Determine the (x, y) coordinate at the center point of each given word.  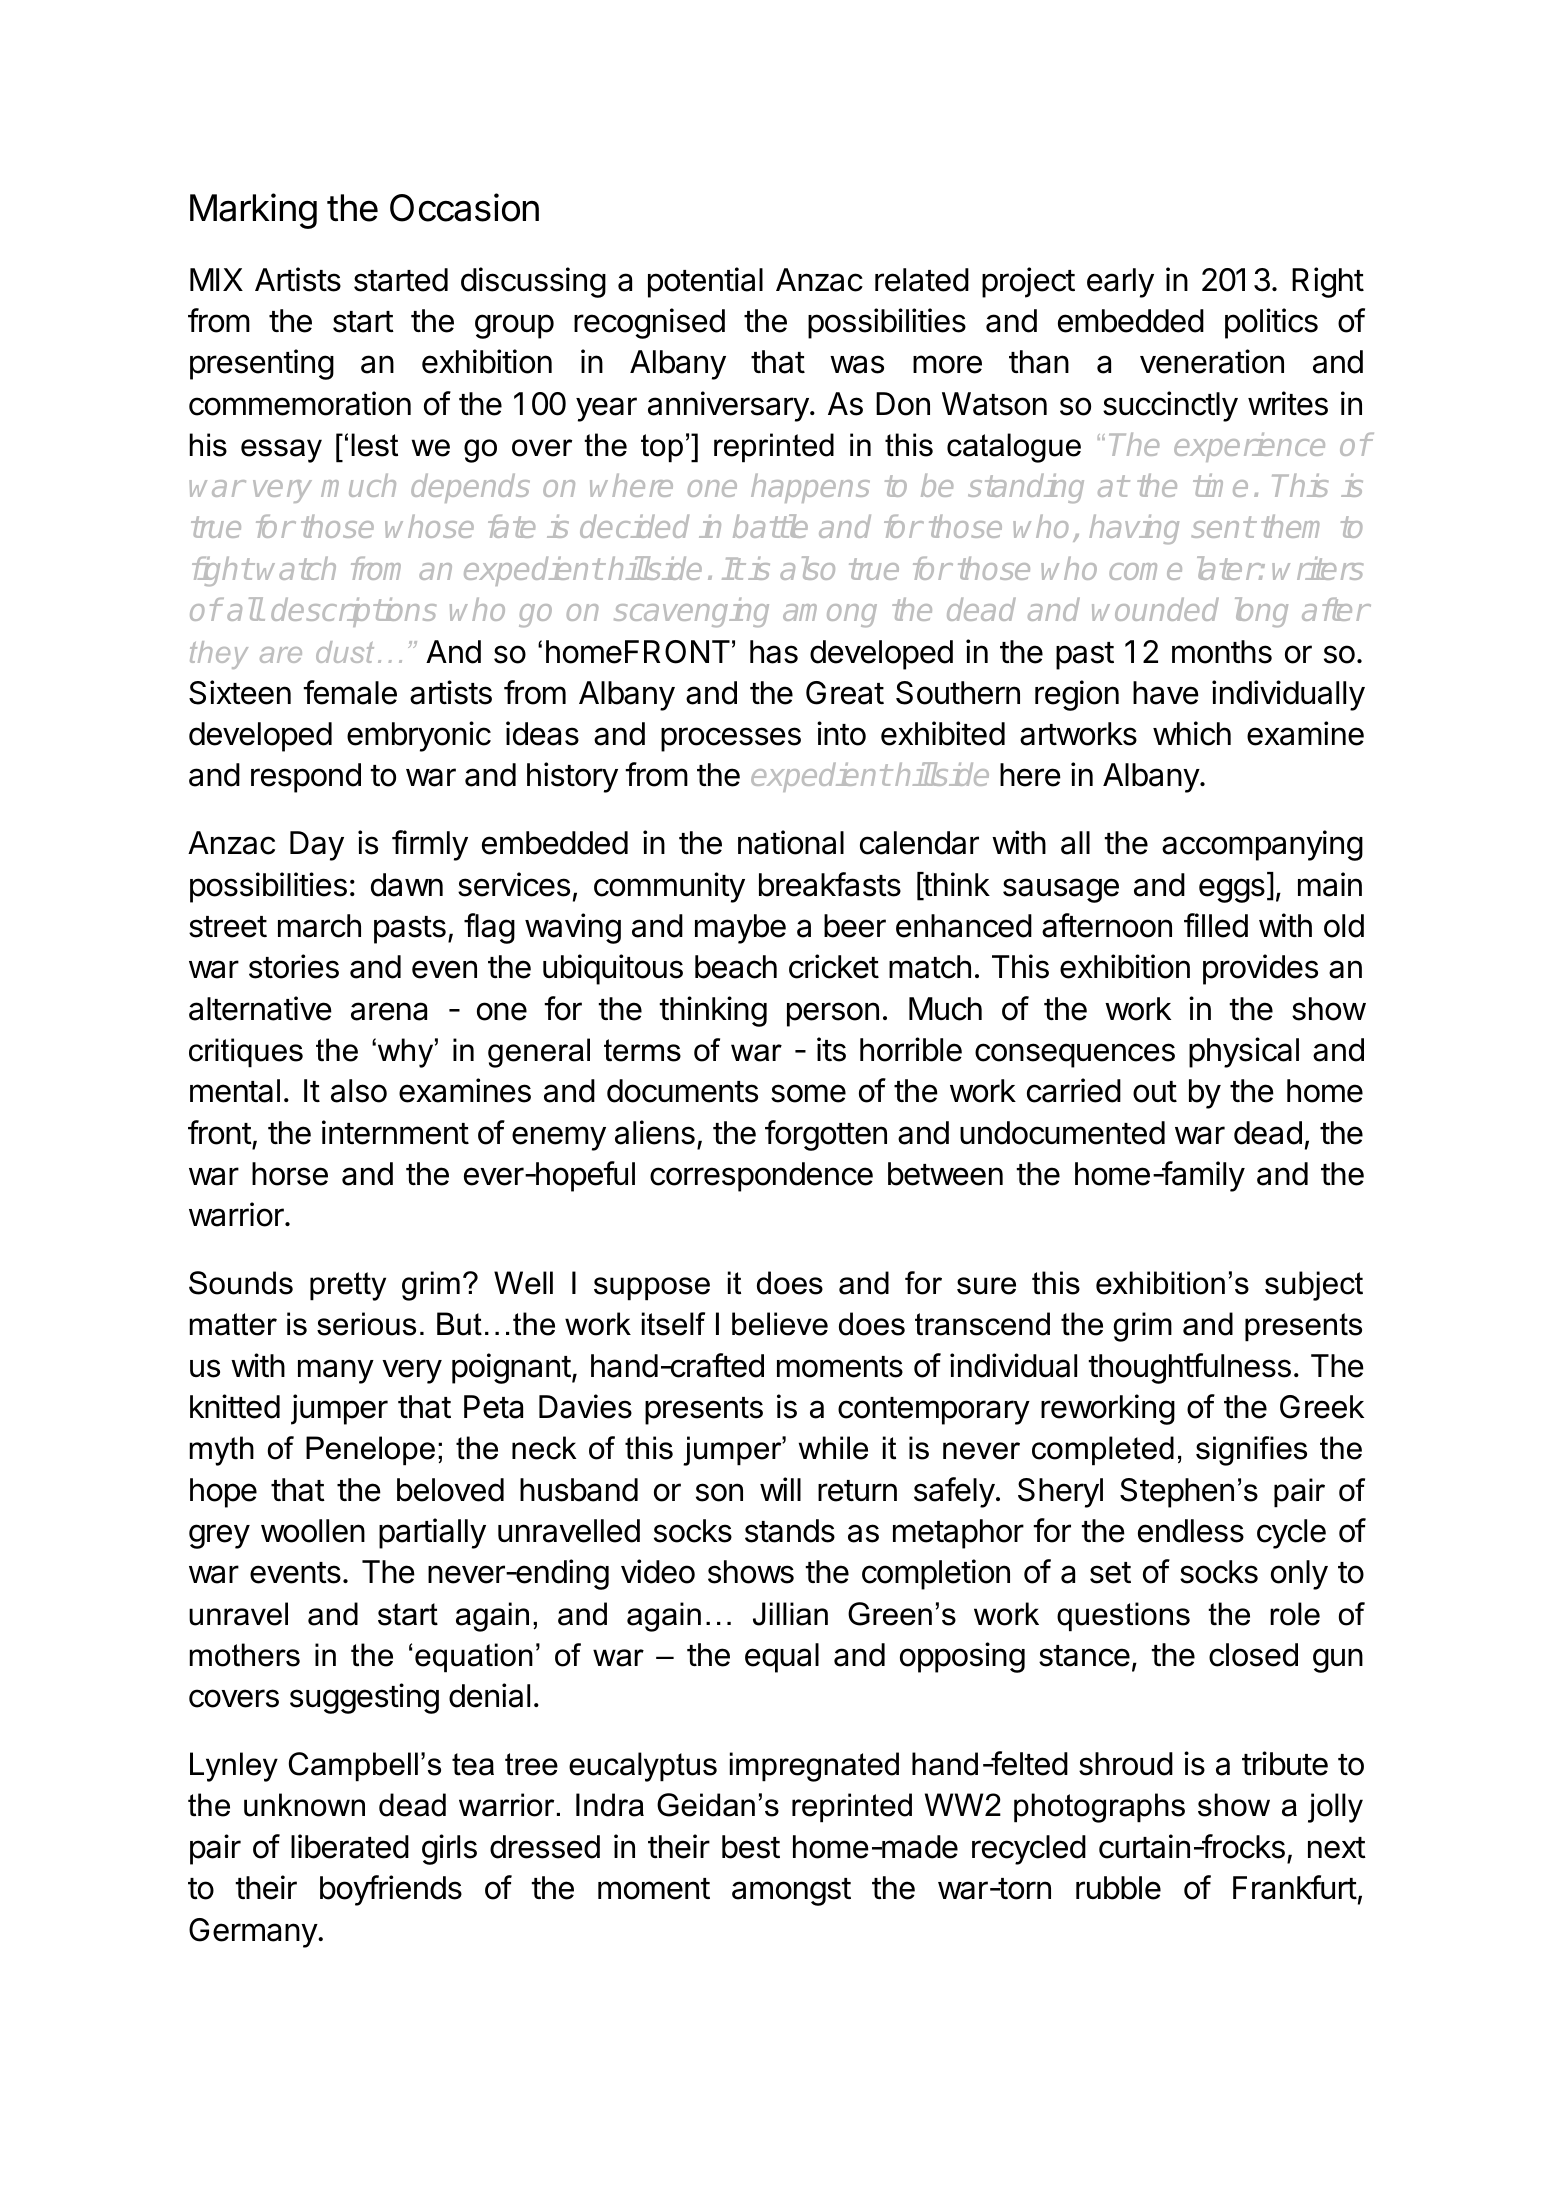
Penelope (370, 1451)
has (774, 652)
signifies (1251, 1451)
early (1120, 283)
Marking (253, 211)
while (833, 1448)
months (1222, 652)
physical (1244, 1052)
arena (389, 1011)
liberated (350, 1846)
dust (345, 652)
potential (705, 282)
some (808, 1093)
